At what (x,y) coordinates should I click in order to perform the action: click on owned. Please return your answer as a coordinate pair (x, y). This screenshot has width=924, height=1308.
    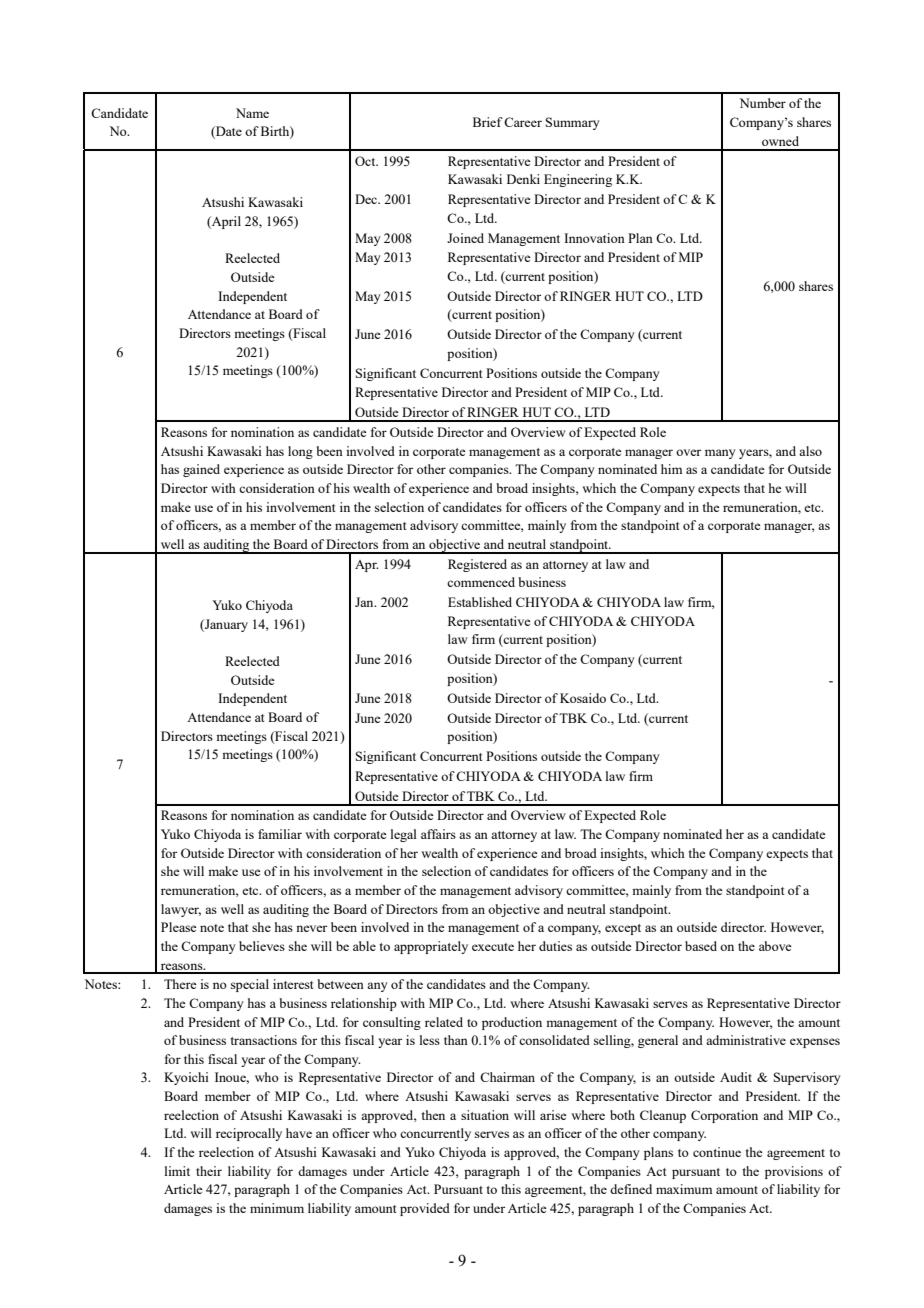
    Looking at the image, I should click on (780, 141).
